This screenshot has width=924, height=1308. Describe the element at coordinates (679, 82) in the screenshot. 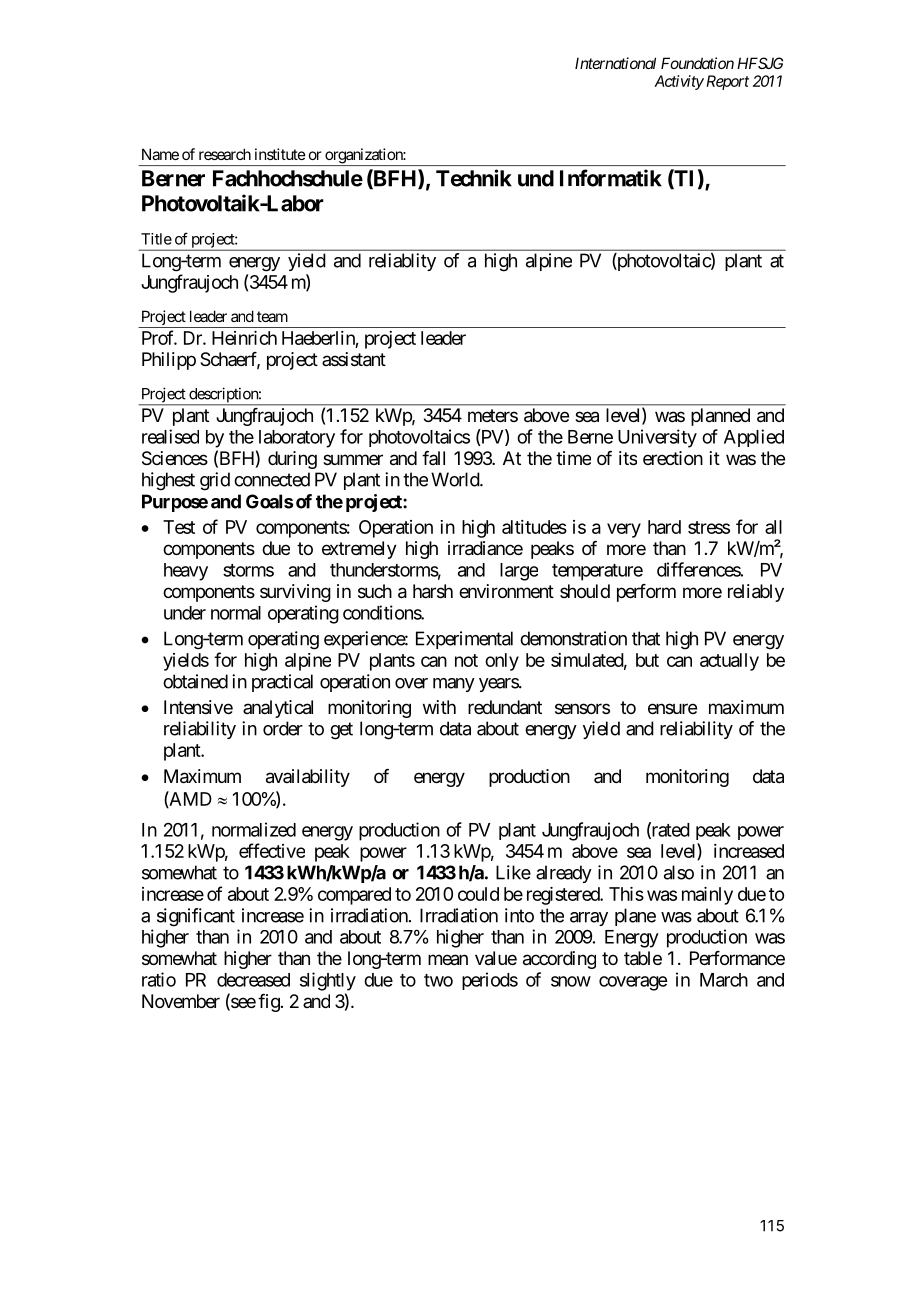

I see `Activity` at that location.
